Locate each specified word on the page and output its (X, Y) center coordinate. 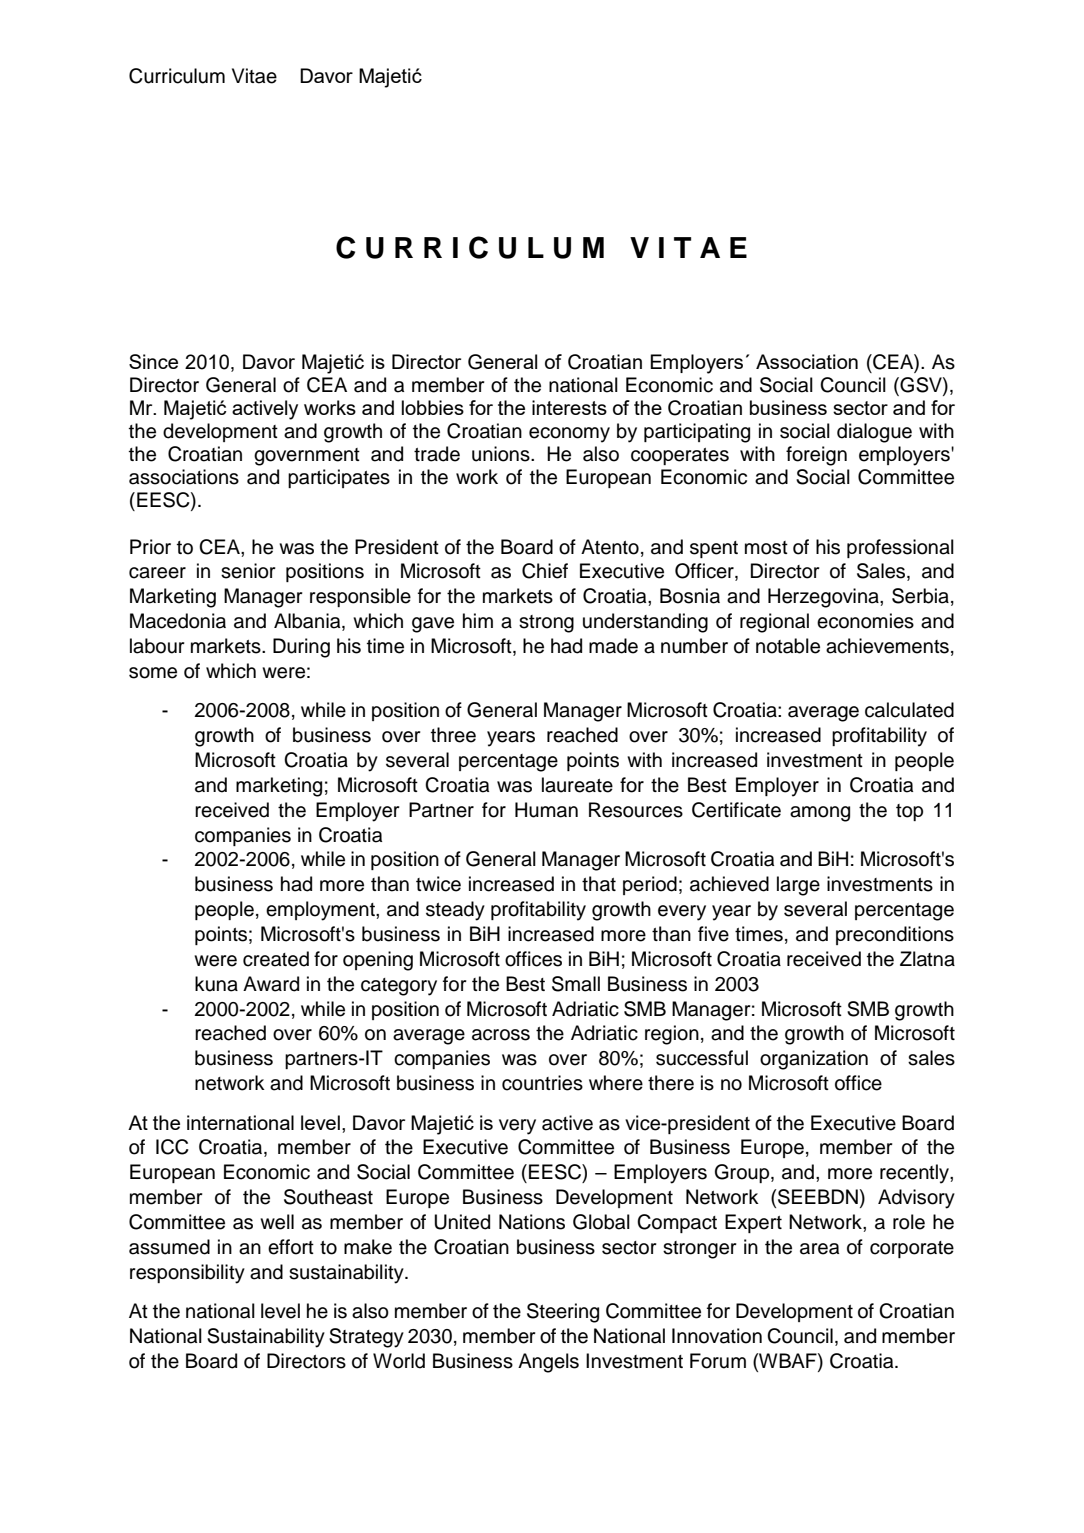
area (819, 1249)
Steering (563, 1313)
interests (569, 407)
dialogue (874, 433)
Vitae (254, 76)
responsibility (187, 1274)
